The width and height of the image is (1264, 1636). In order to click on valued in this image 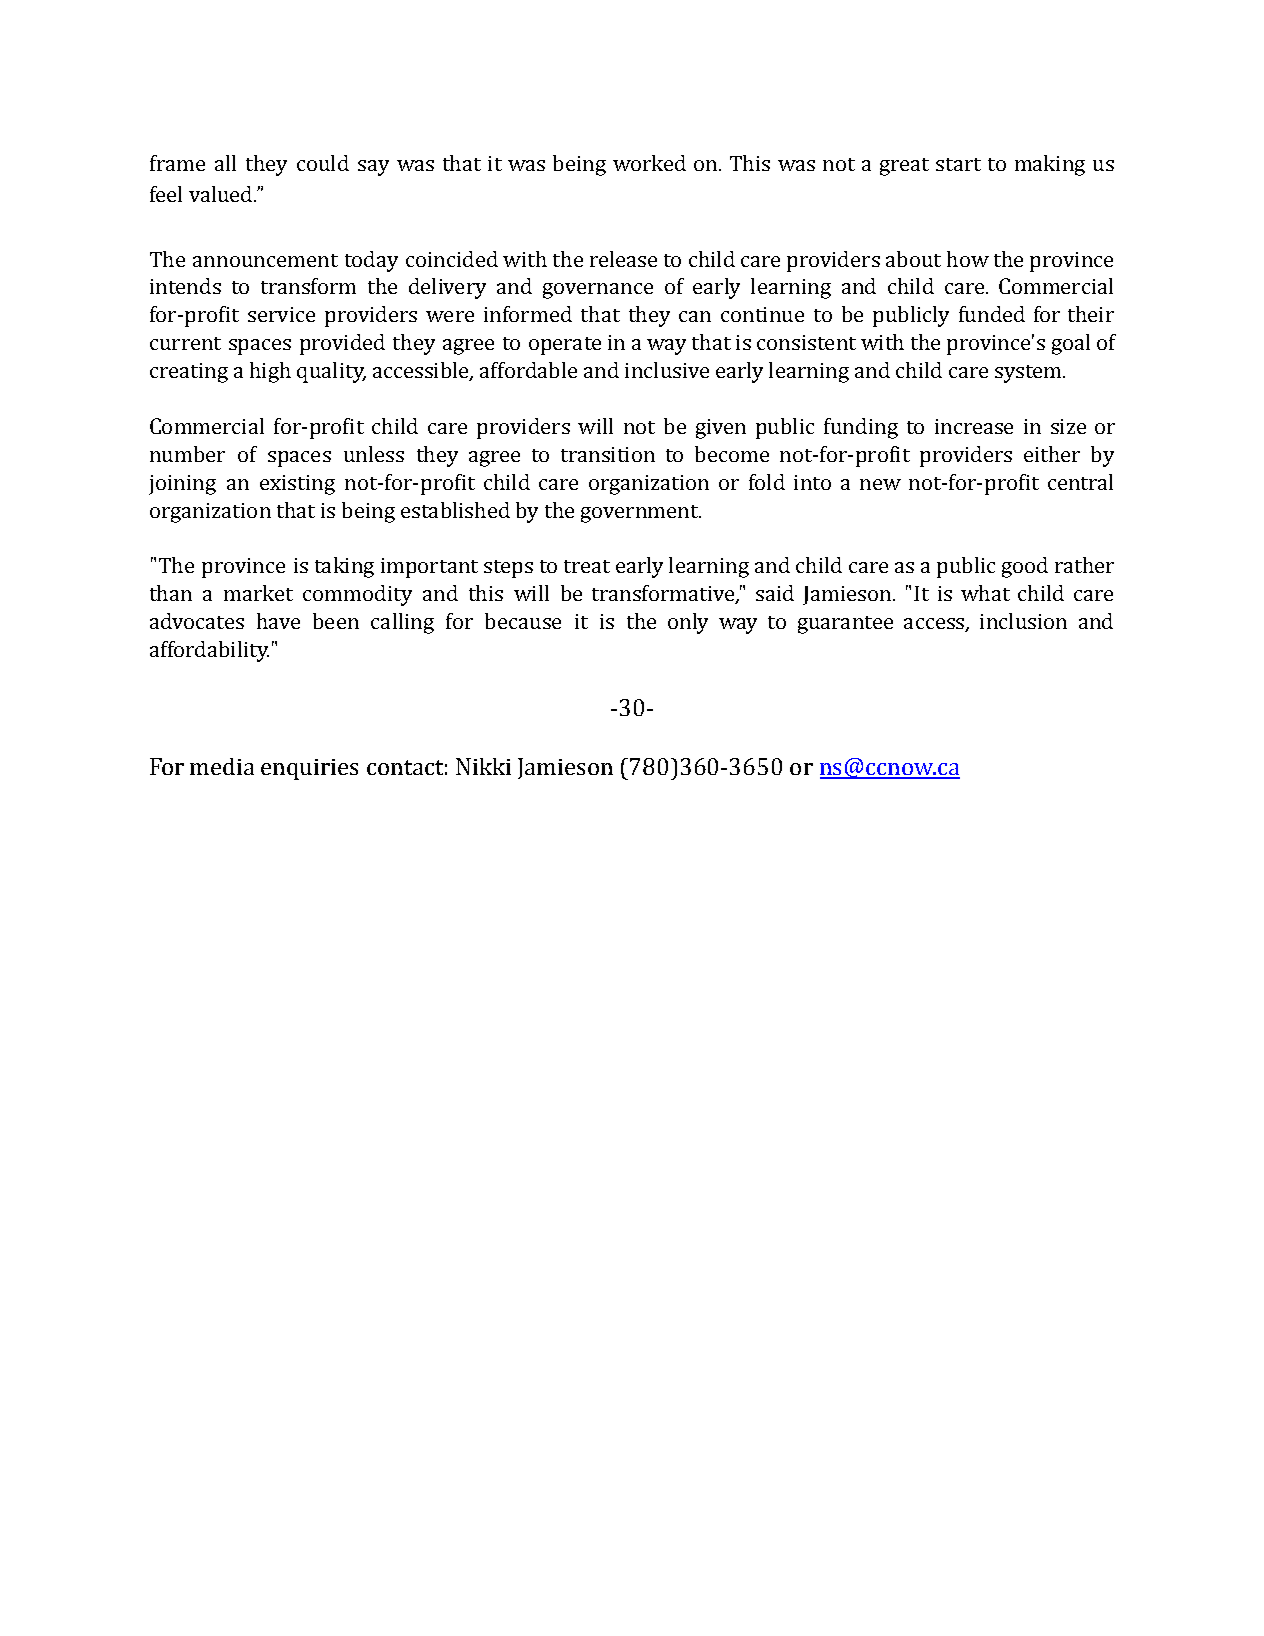, I will do `click(222, 194)`.
